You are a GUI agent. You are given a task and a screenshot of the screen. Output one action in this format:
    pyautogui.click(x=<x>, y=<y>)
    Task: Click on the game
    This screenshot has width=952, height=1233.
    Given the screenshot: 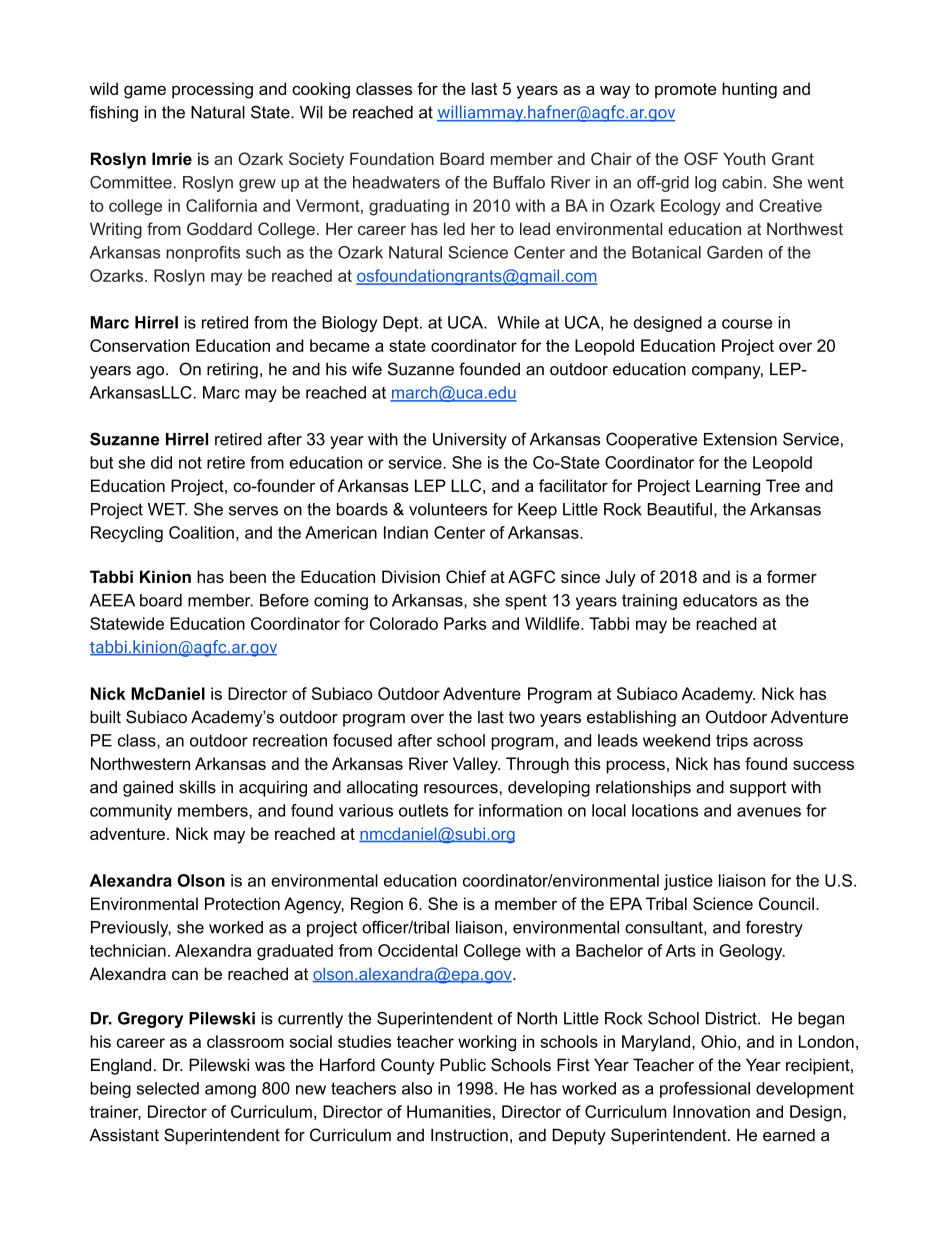 What is the action you would take?
    pyautogui.click(x=145, y=92)
